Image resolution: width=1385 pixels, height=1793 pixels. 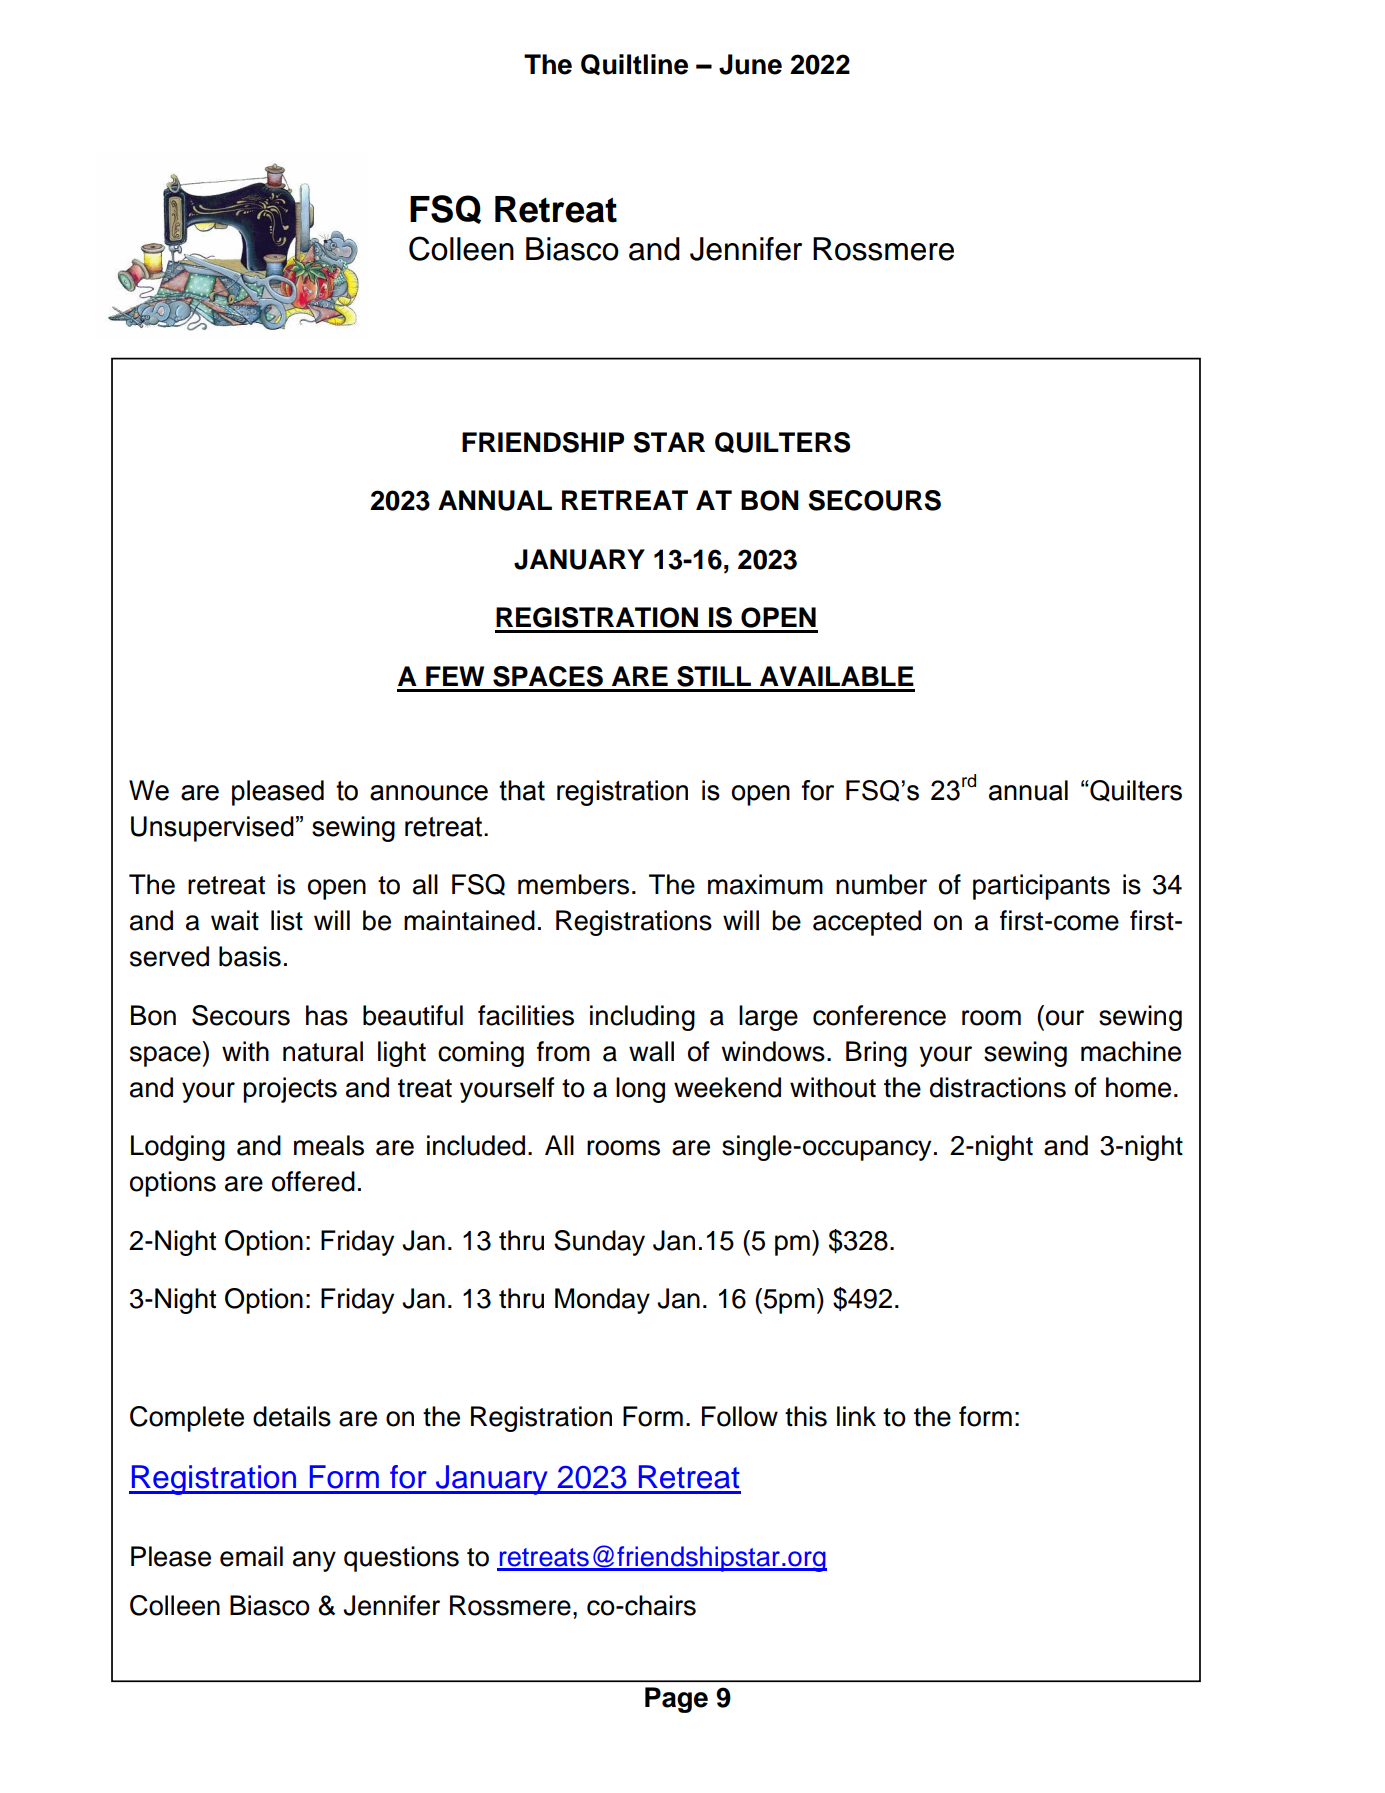 I want to click on AVAILABLE, so click(x=837, y=676).
